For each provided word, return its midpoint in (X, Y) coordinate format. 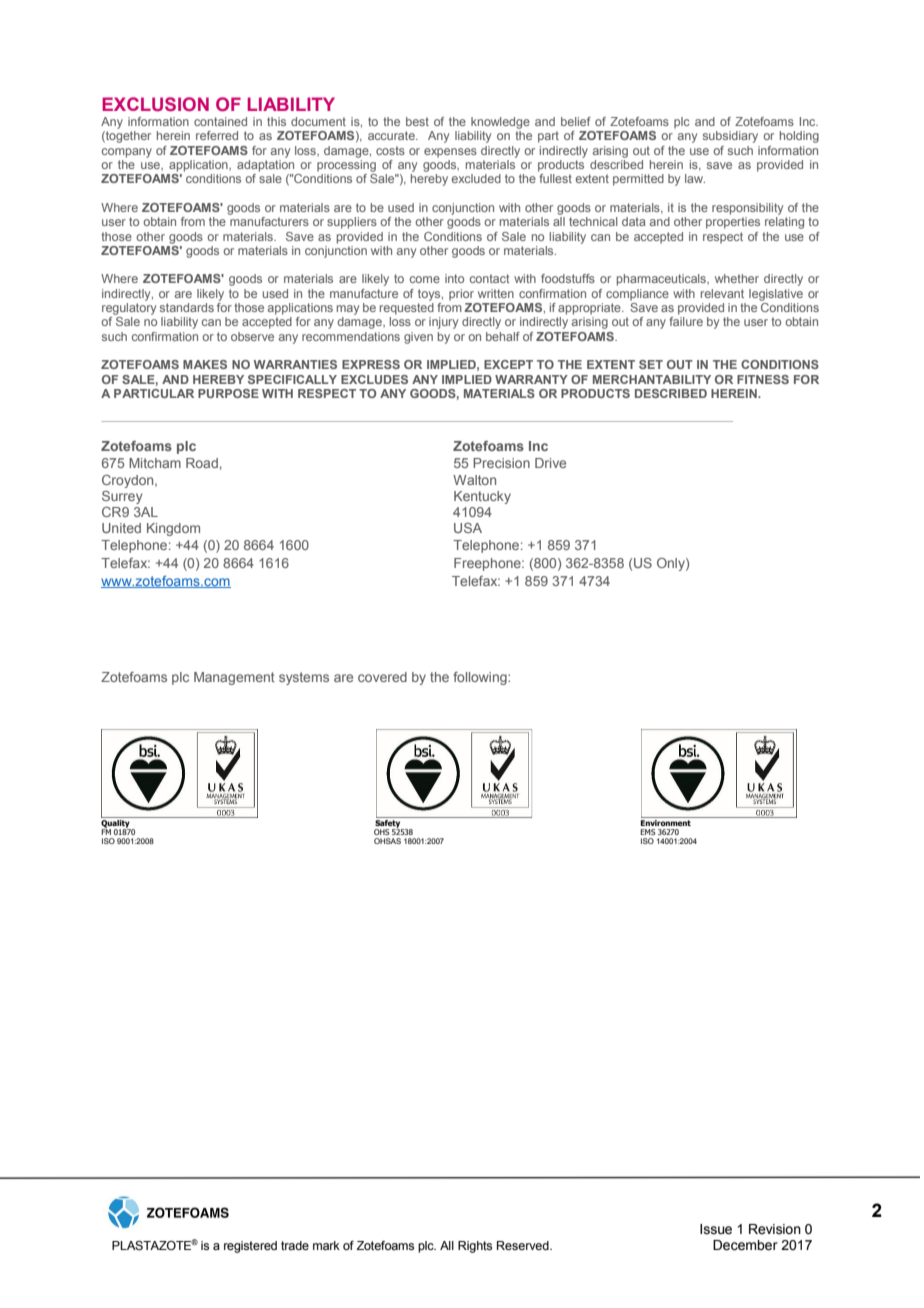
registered (250, 1247)
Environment (667, 821)
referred (217, 135)
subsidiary (730, 137)
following (481, 678)
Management (234, 678)
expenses (450, 153)
